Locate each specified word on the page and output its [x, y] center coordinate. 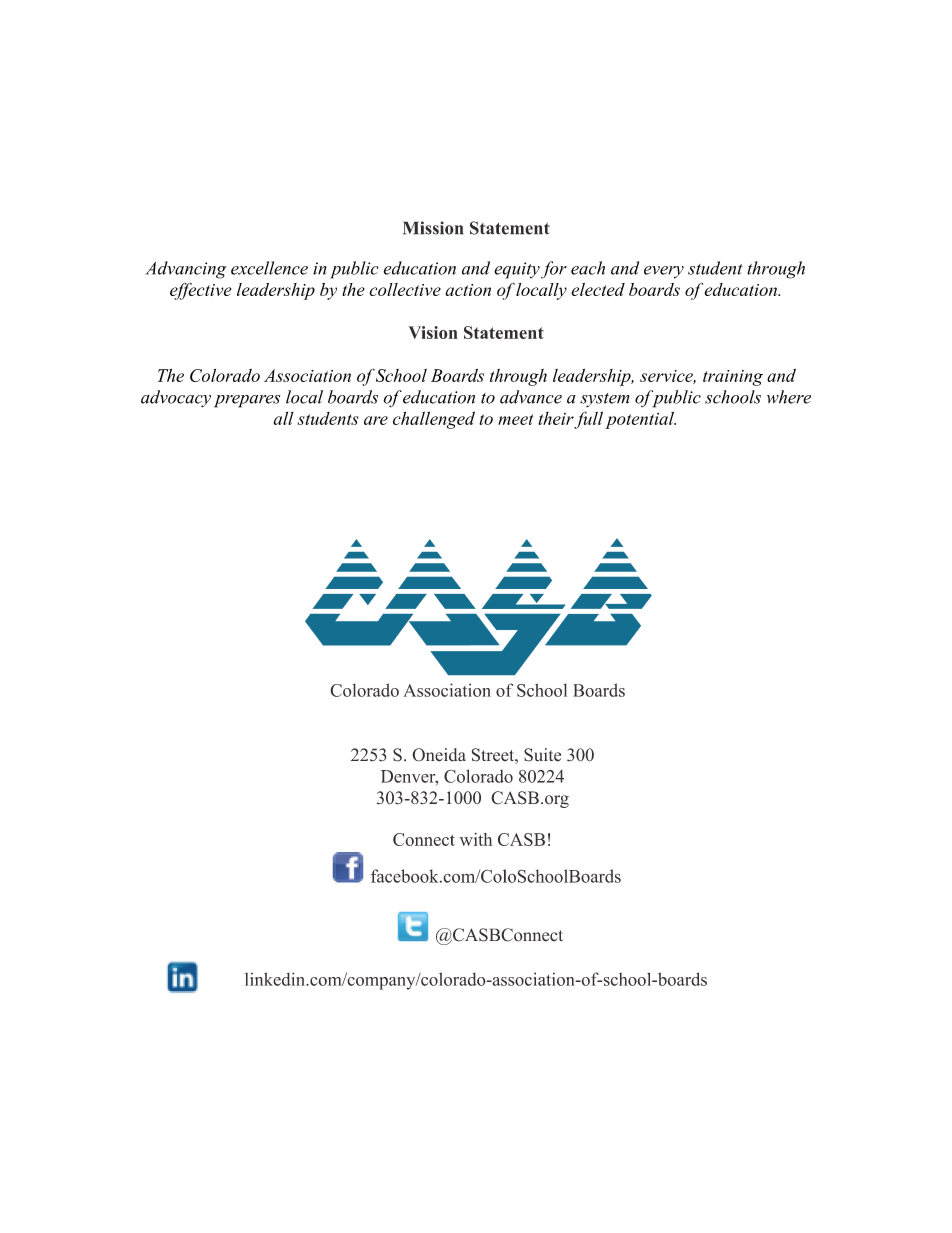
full [588, 420]
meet [515, 419]
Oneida [439, 755]
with [476, 839]
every [664, 272]
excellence [269, 268]
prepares [247, 401]
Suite [542, 755]
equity [517, 270]
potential [640, 420]
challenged [434, 420]
